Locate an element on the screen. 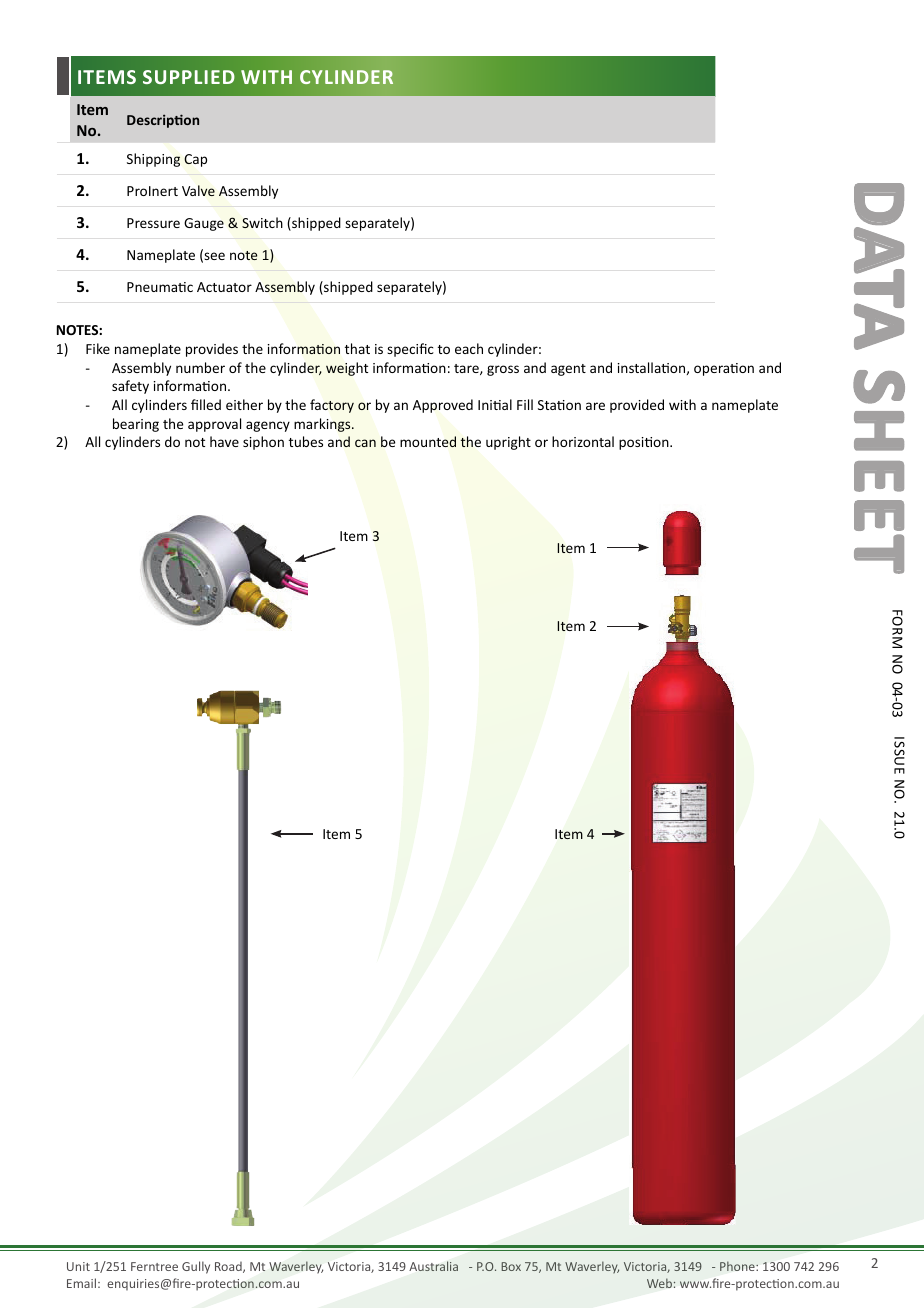 The width and height of the screenshot is (924, 1308). operation is located at coordinates (724, 369).
